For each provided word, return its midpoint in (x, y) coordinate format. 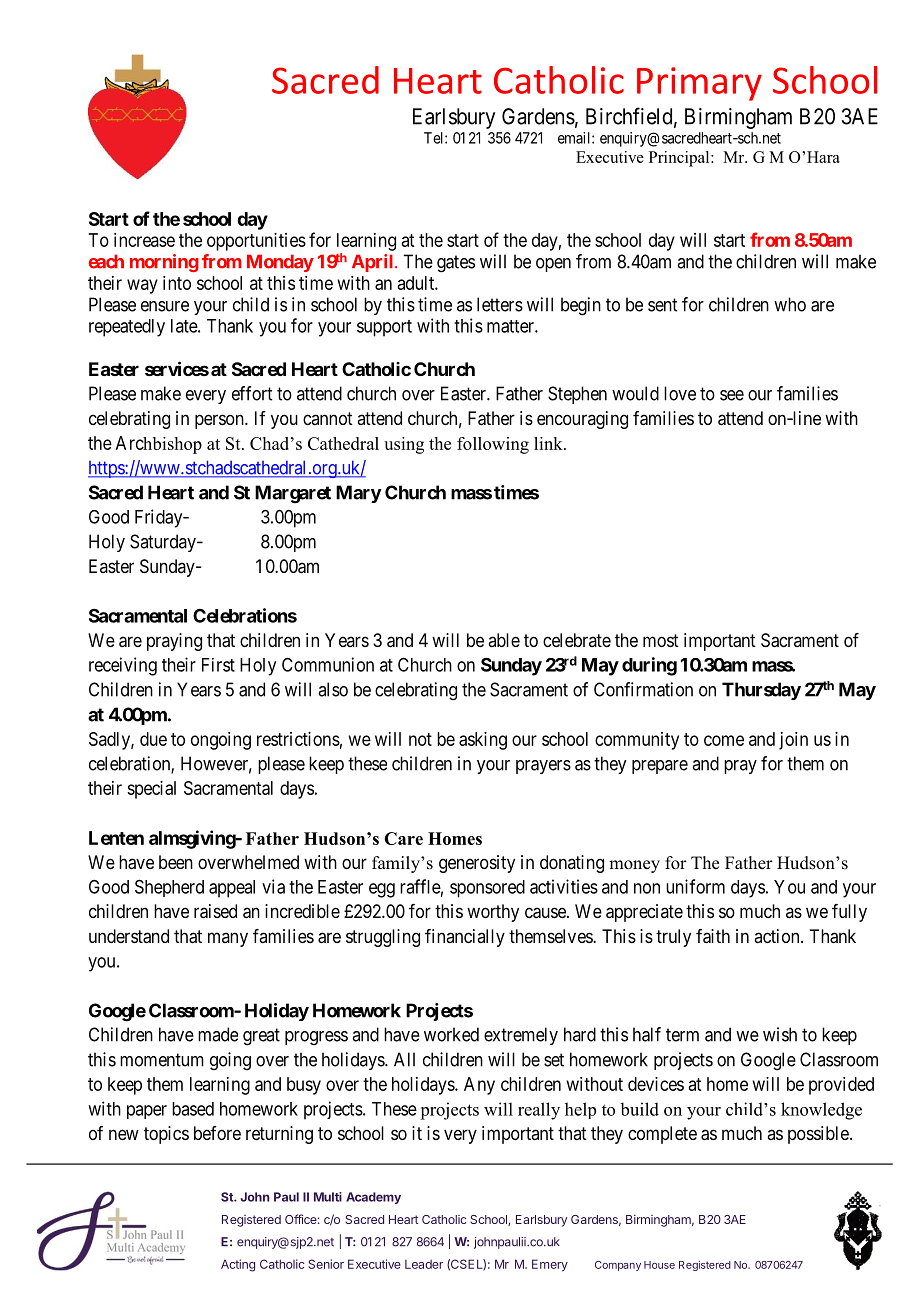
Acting (238, 1265)
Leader (424, 1264)
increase (144, 240)
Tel (435, 138)
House (659, 1265)
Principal (680, 159)
